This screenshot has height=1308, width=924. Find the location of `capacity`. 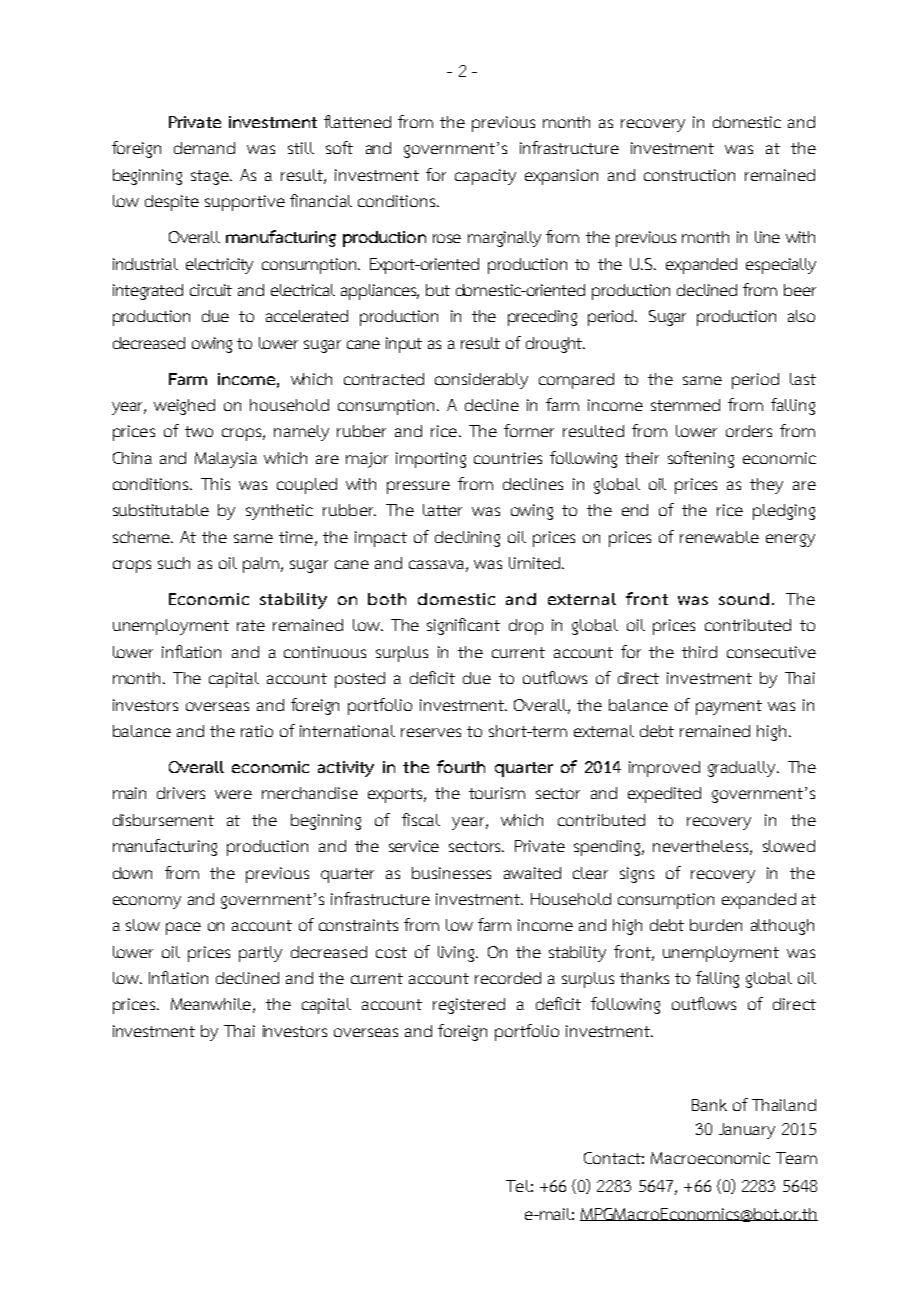

capacity is located at coordinates (485, 177).
